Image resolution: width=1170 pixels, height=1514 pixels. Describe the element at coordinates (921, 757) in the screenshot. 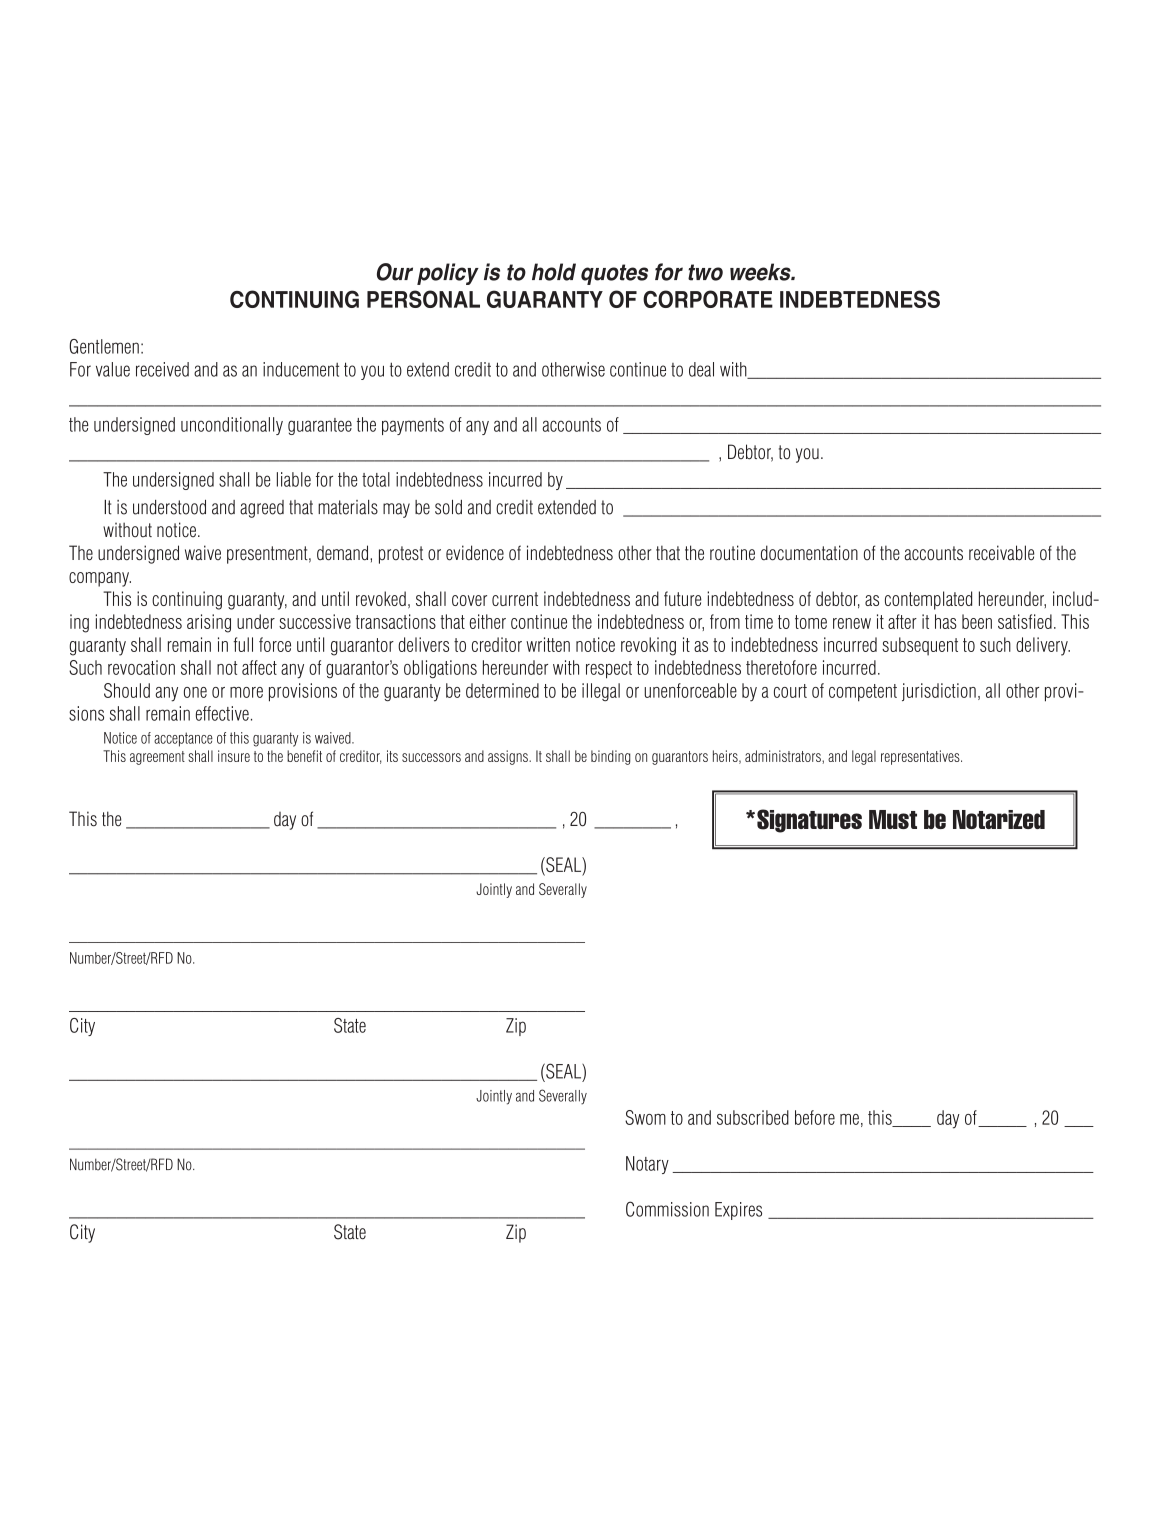

I see `representatives` at that location.
